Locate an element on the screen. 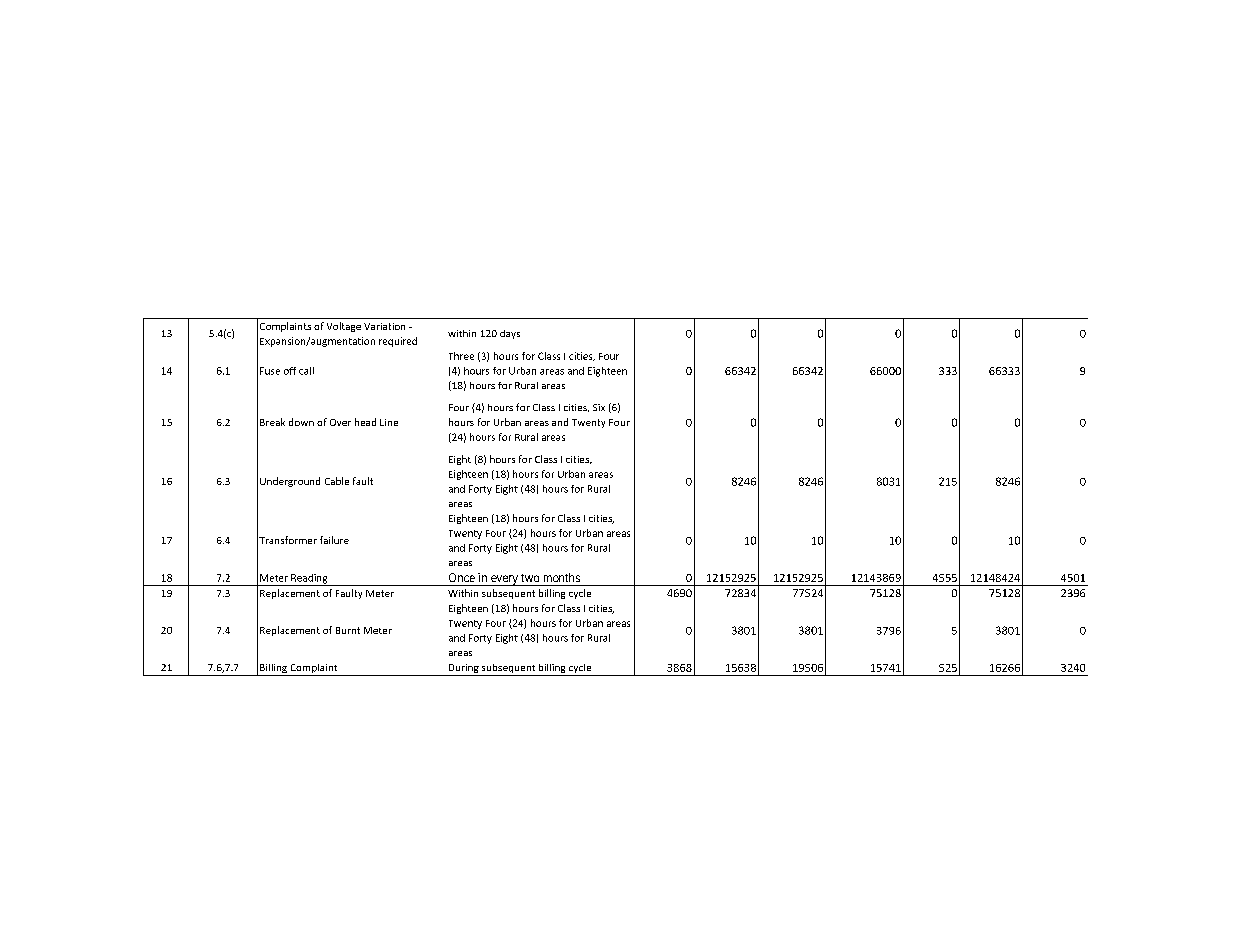 The height and width of the screenshot is (952, 1233). Underground is located at coordinates (290, 482).
